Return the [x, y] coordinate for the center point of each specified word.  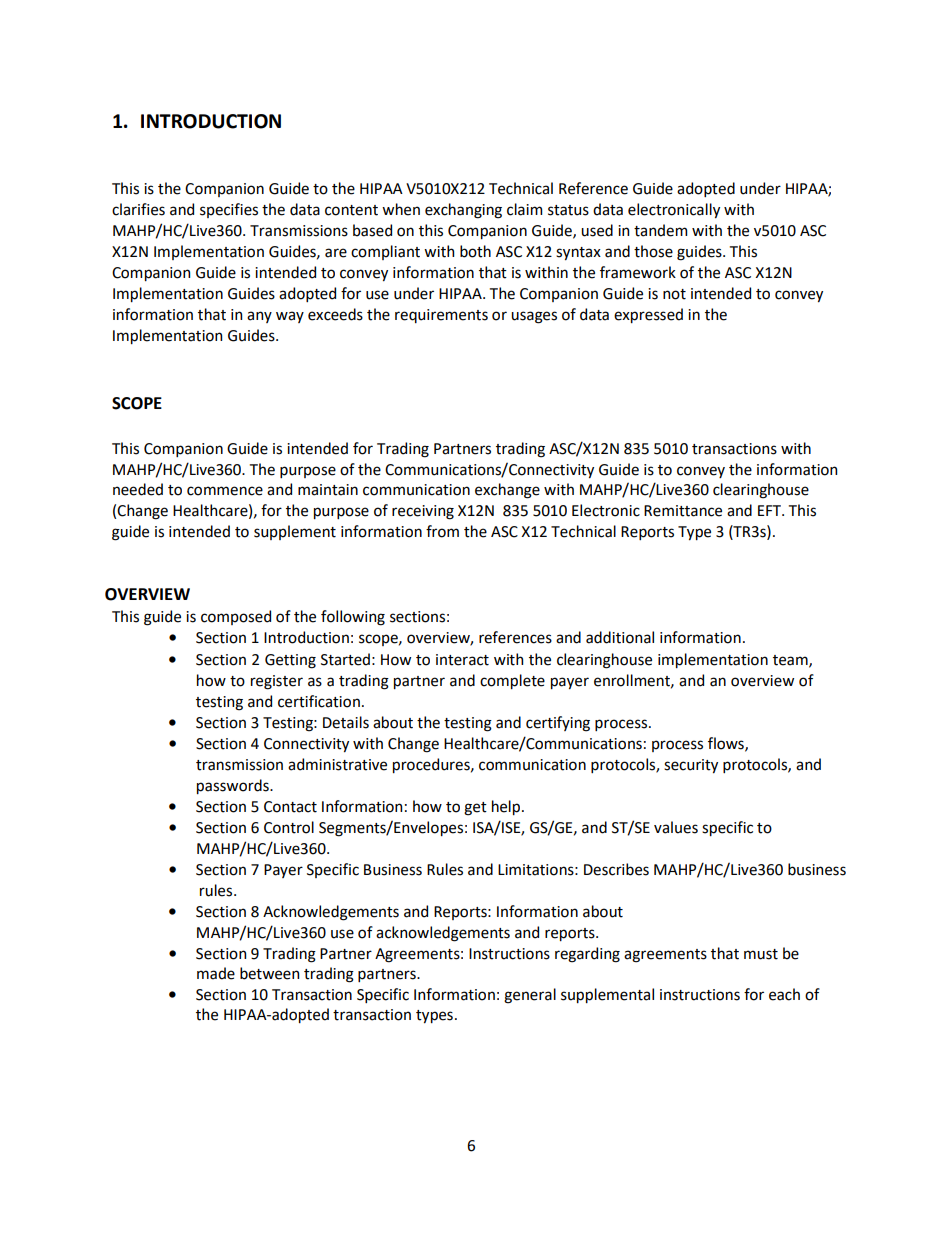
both [475, 251]
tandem [660, 230]
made [216, 973]
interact [462, 660]
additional [620, 637]
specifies [229, 210]
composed [236, 617]
